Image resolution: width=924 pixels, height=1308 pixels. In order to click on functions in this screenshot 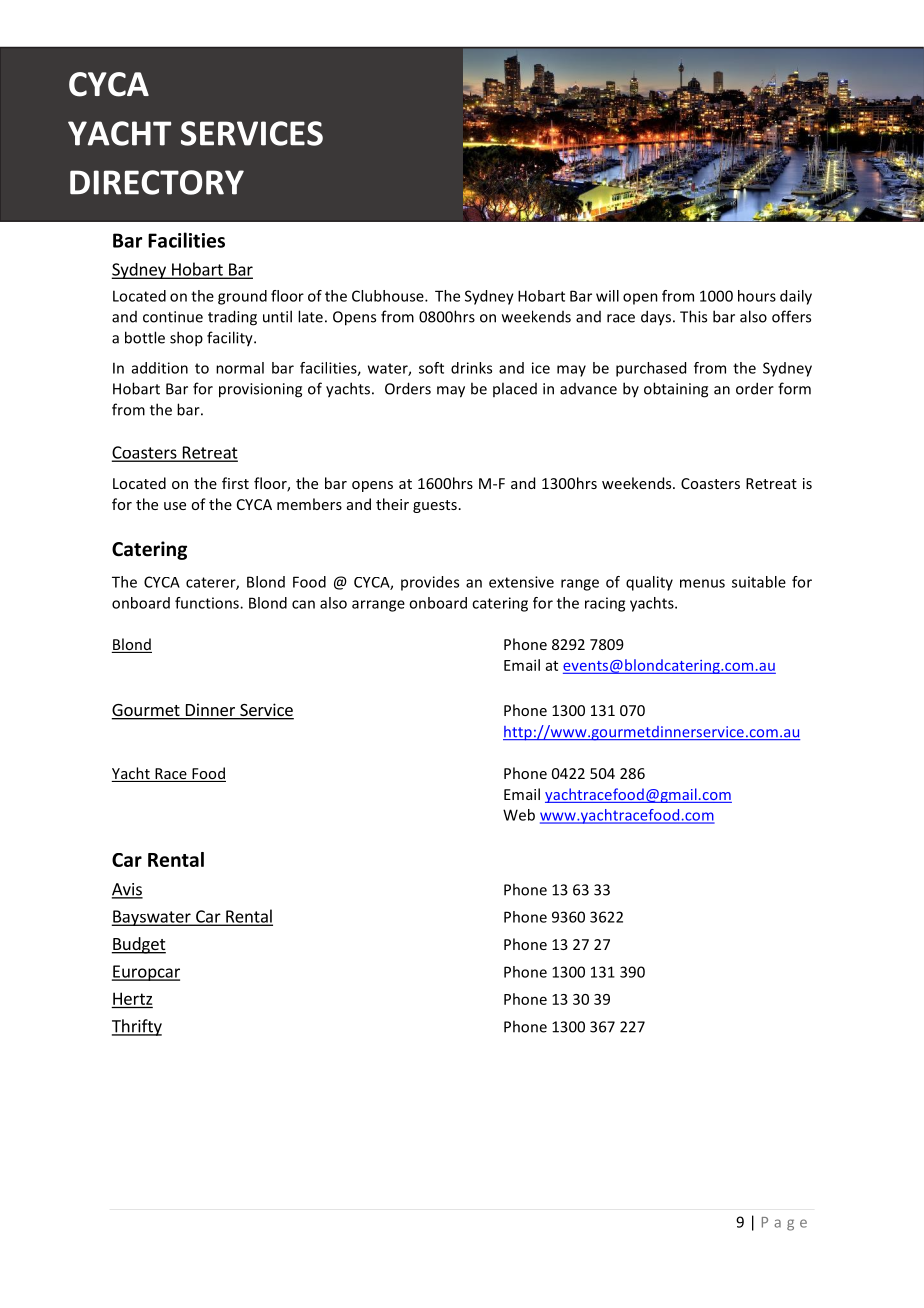, I will do `click(208, 603)`.
